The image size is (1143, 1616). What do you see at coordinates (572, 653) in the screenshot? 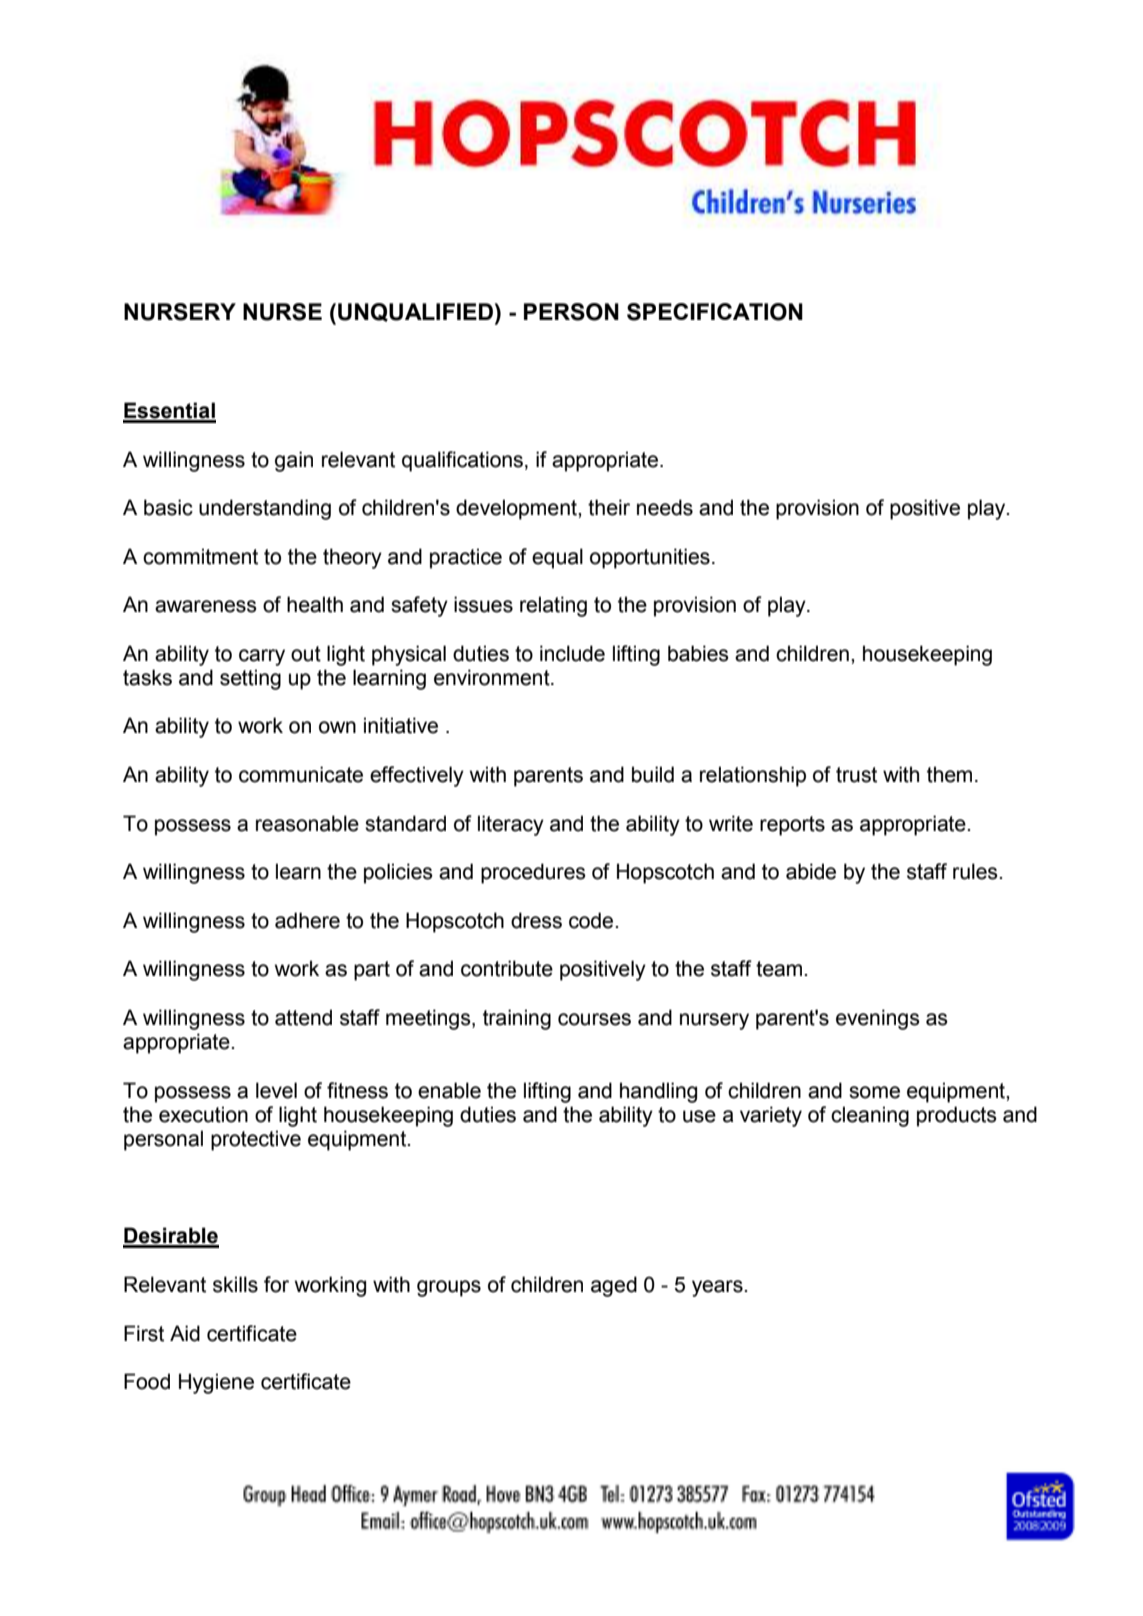
I see `include` at bounding box center [572, 653].
